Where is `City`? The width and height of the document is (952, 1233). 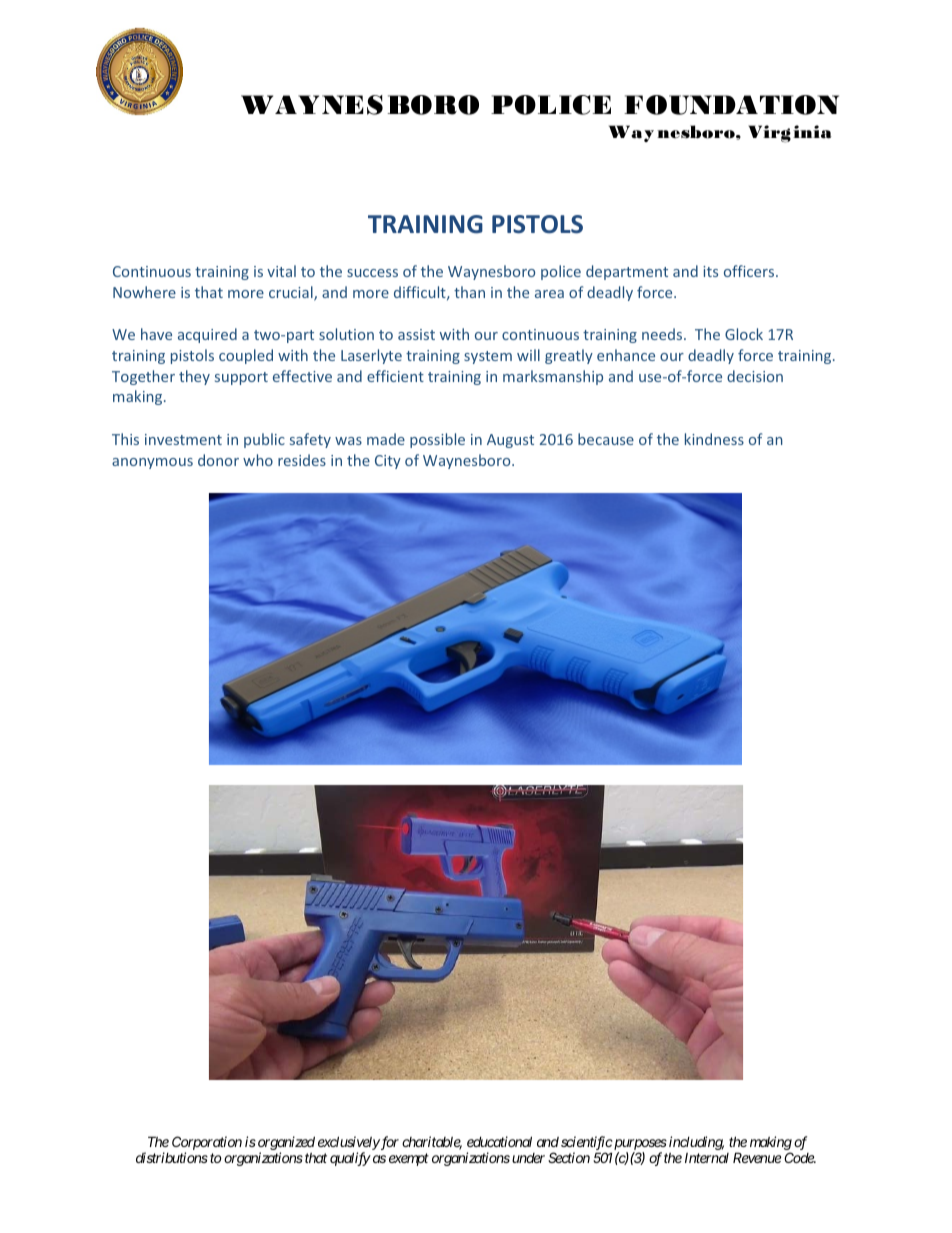 City is located at coordinates (388, 462).
